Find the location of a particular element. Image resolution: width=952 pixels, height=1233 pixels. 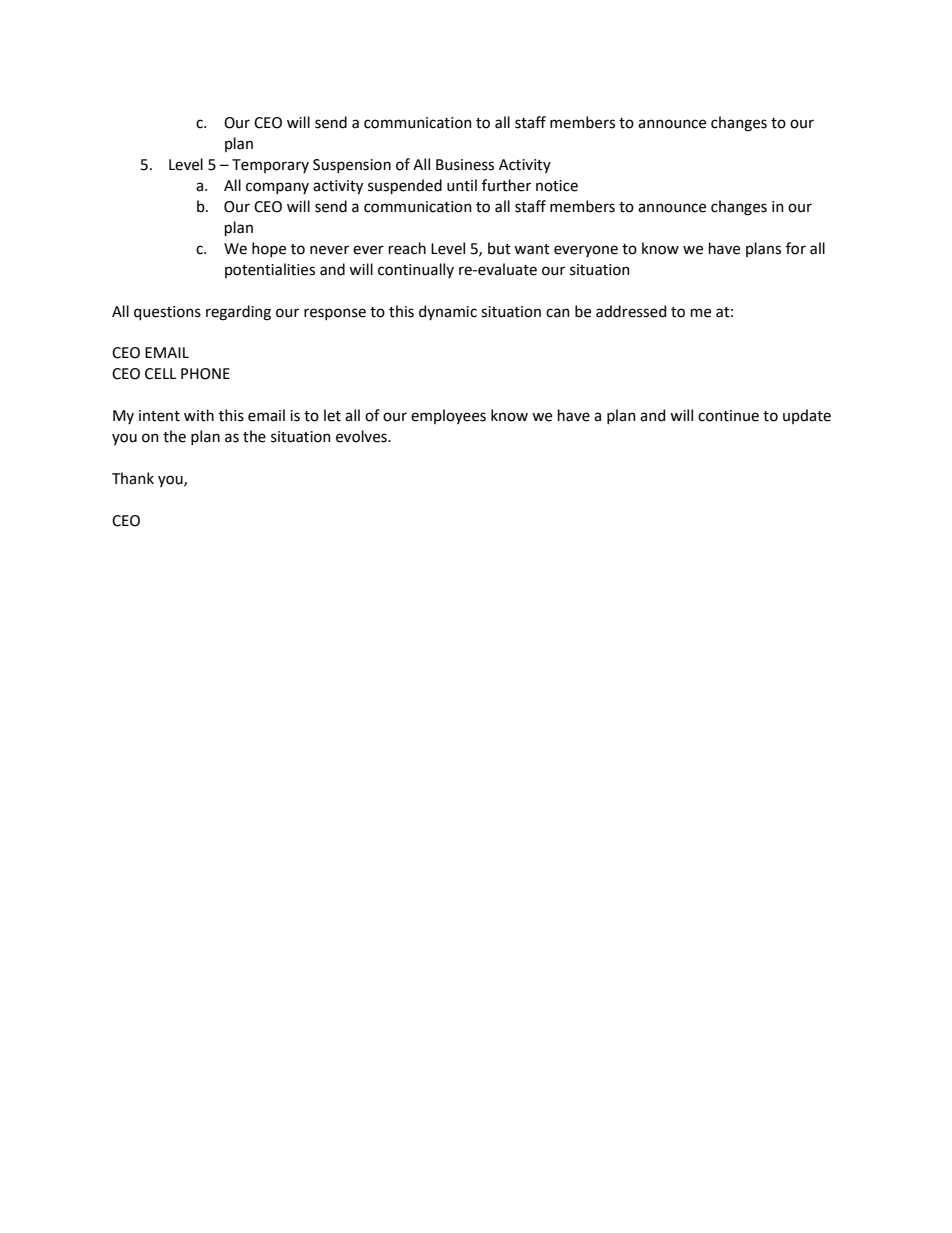

but is located at coordinates (499, 248).
